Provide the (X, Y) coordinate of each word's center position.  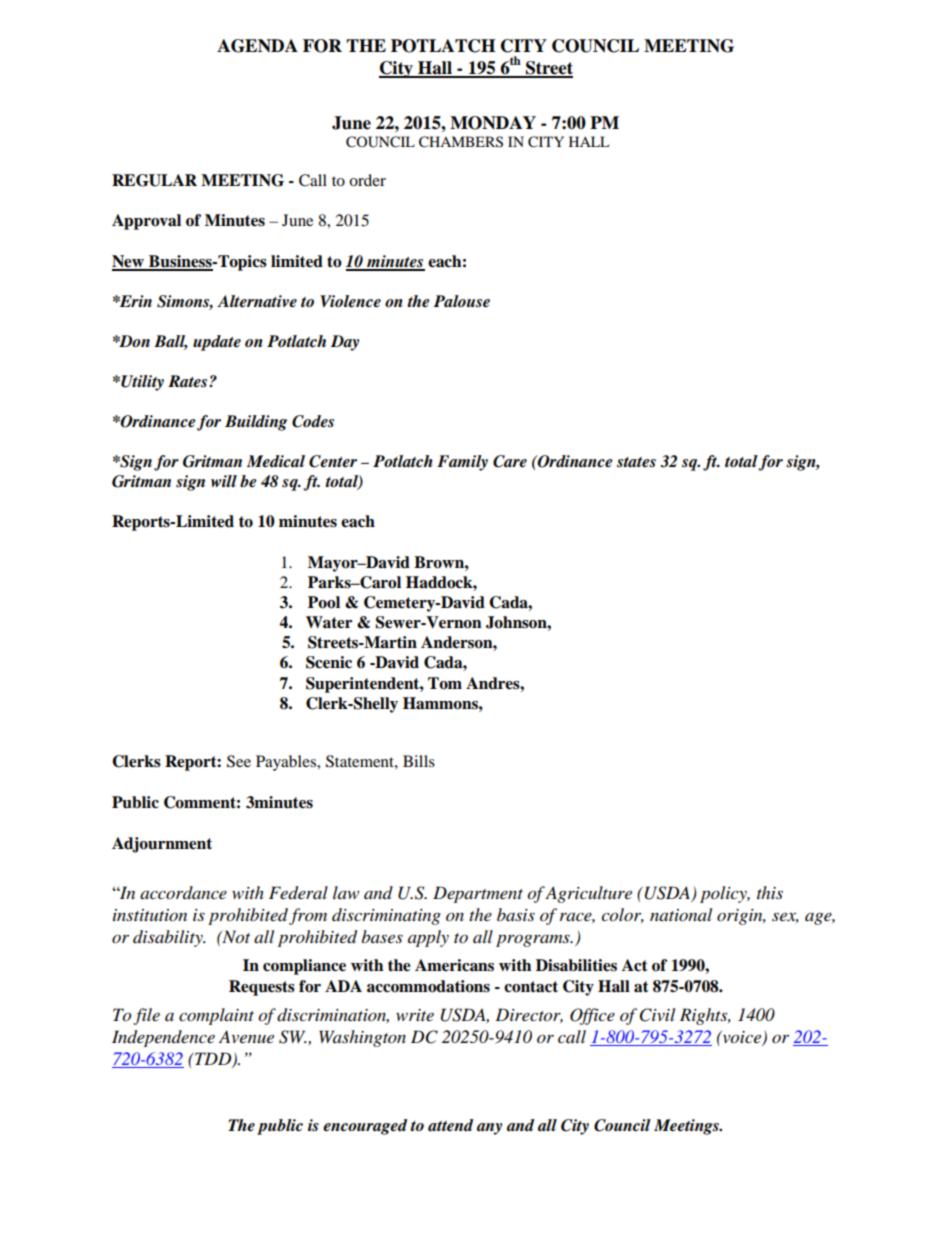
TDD (213, 1059)
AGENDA (257, 46)
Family (462, 463)
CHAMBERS (461, 142)
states (636, 462)
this (770, 892)
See (239, 761)
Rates (189, 381)
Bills (419, 761)
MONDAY (493, 123)
